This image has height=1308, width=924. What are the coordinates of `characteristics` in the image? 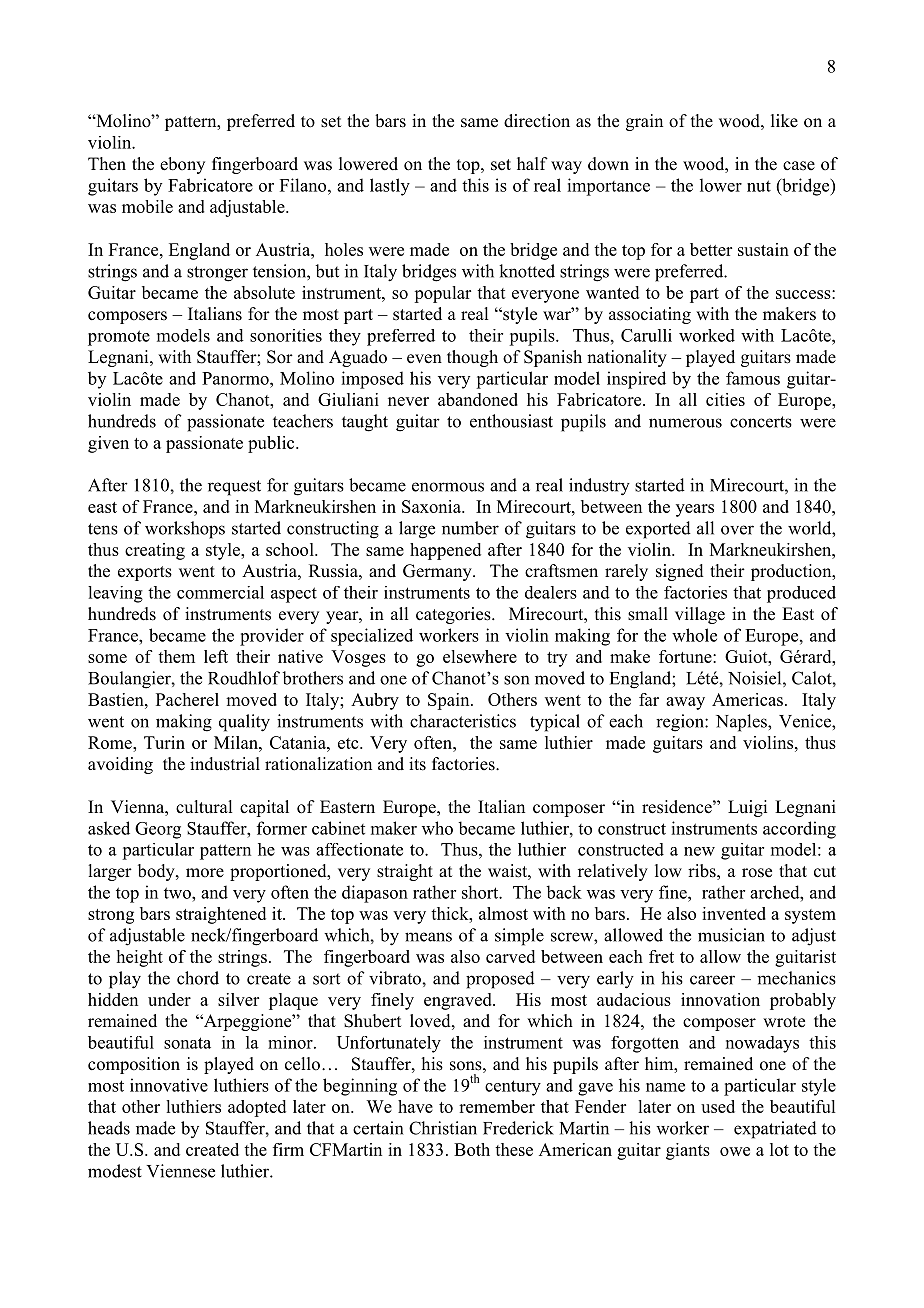 It's located at (463, 721).
